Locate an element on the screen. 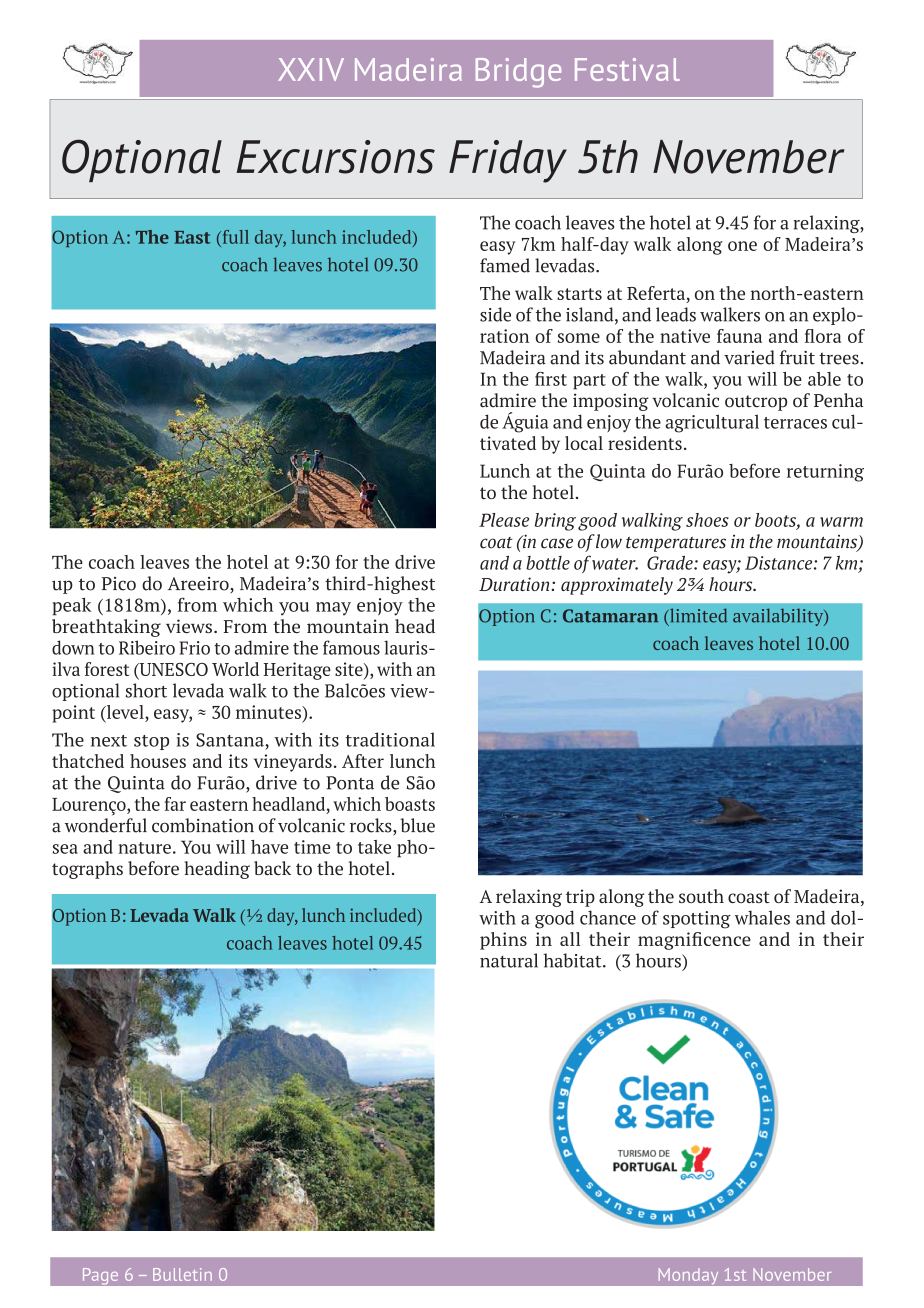  XXIV is located at coordinates (311, 69).
